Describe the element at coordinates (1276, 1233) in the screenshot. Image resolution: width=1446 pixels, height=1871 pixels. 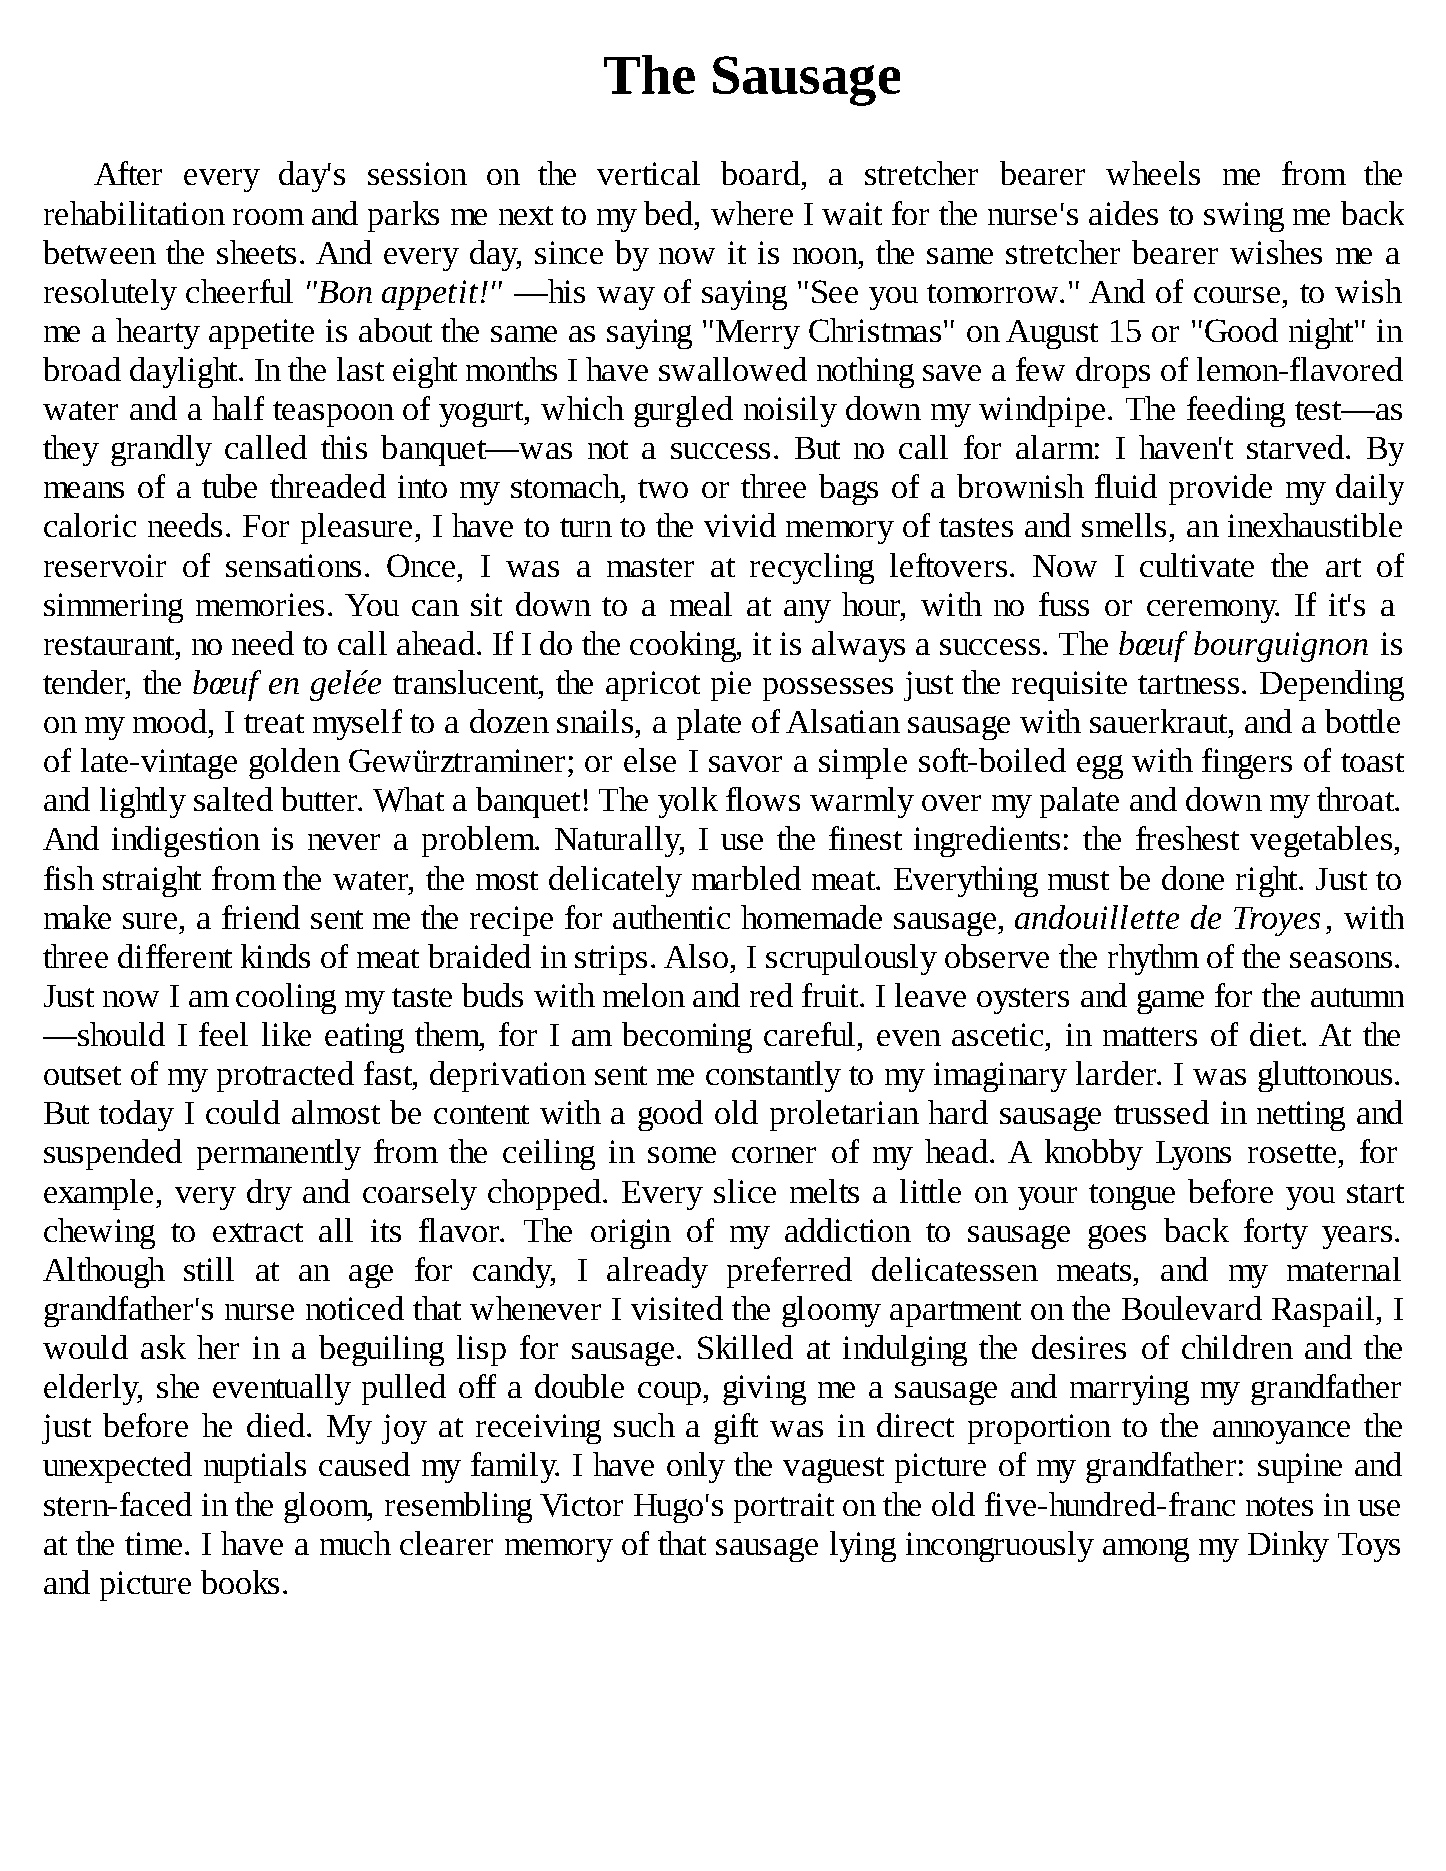
I see `forty` at that location.
